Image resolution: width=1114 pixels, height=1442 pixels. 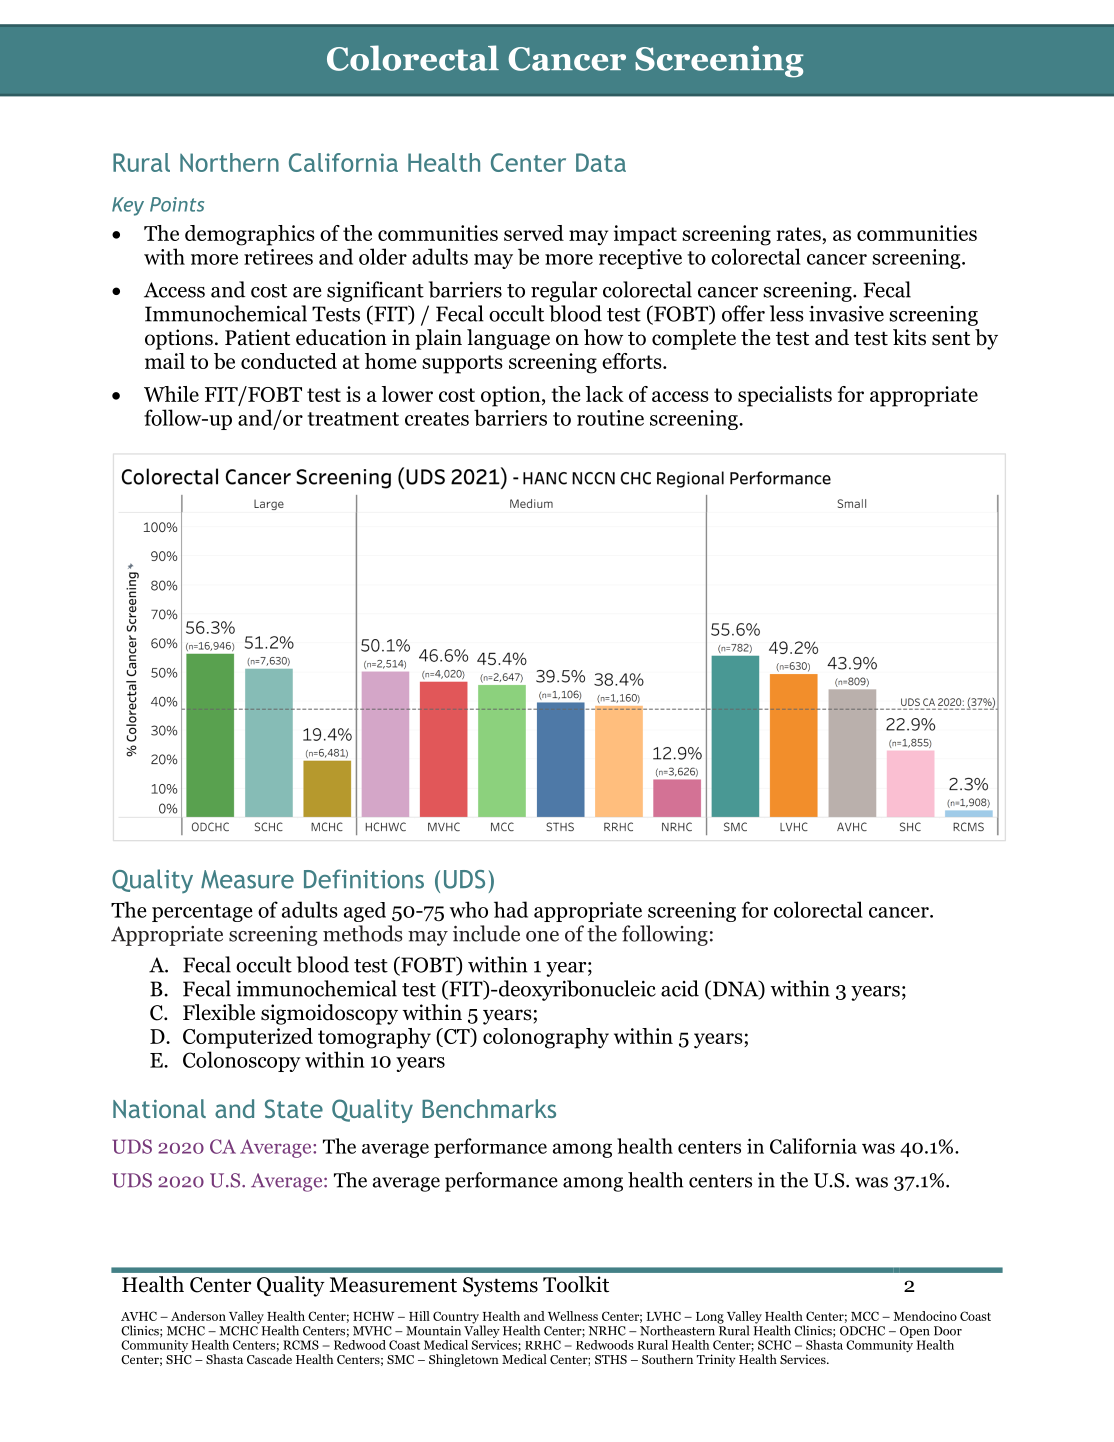 What do you see at coordinates (542, 936) in the page?
I see `one` at bounding box center [542, 936].
